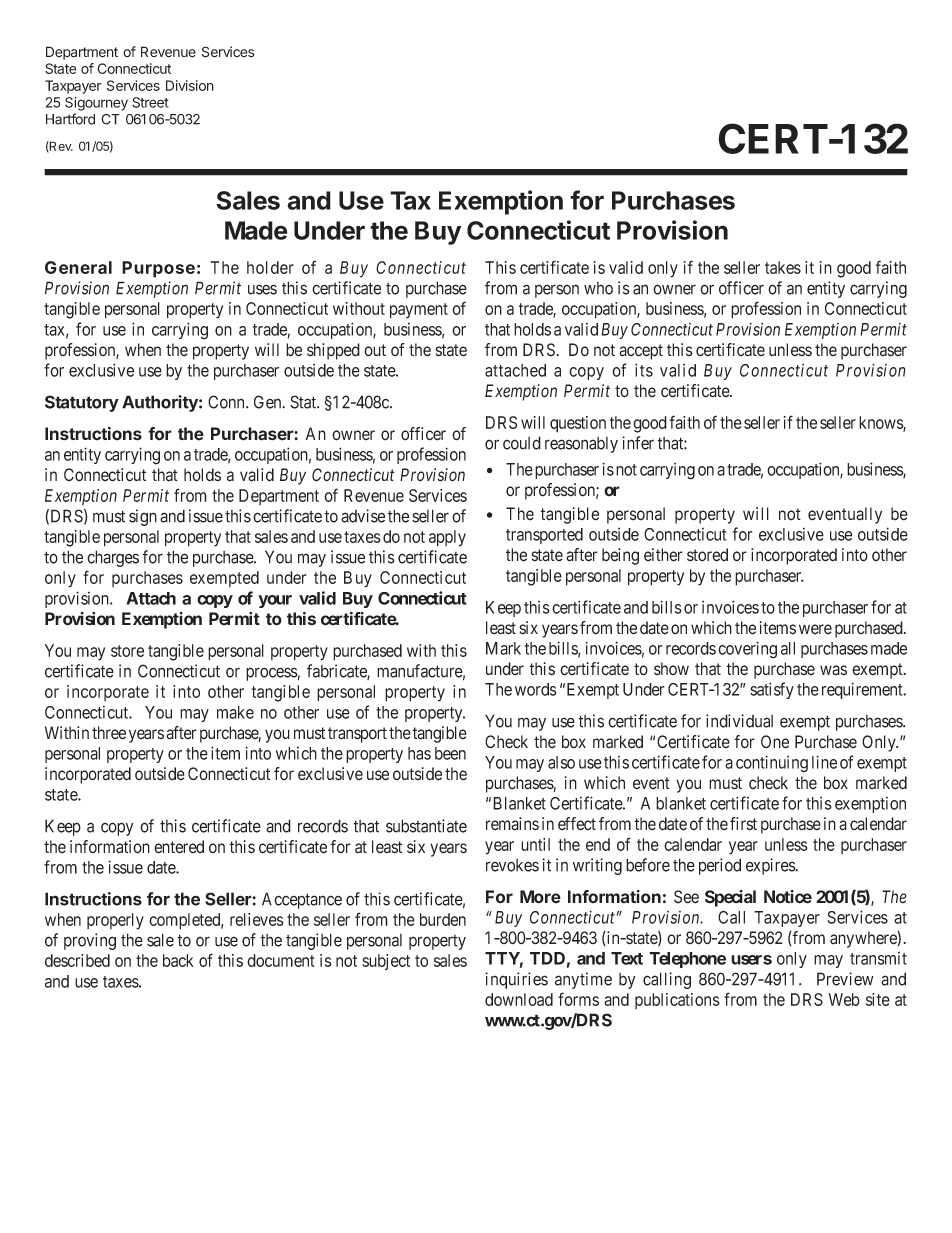 The image size is (952, 1233). I want to click on Street, so click(150, 102).
